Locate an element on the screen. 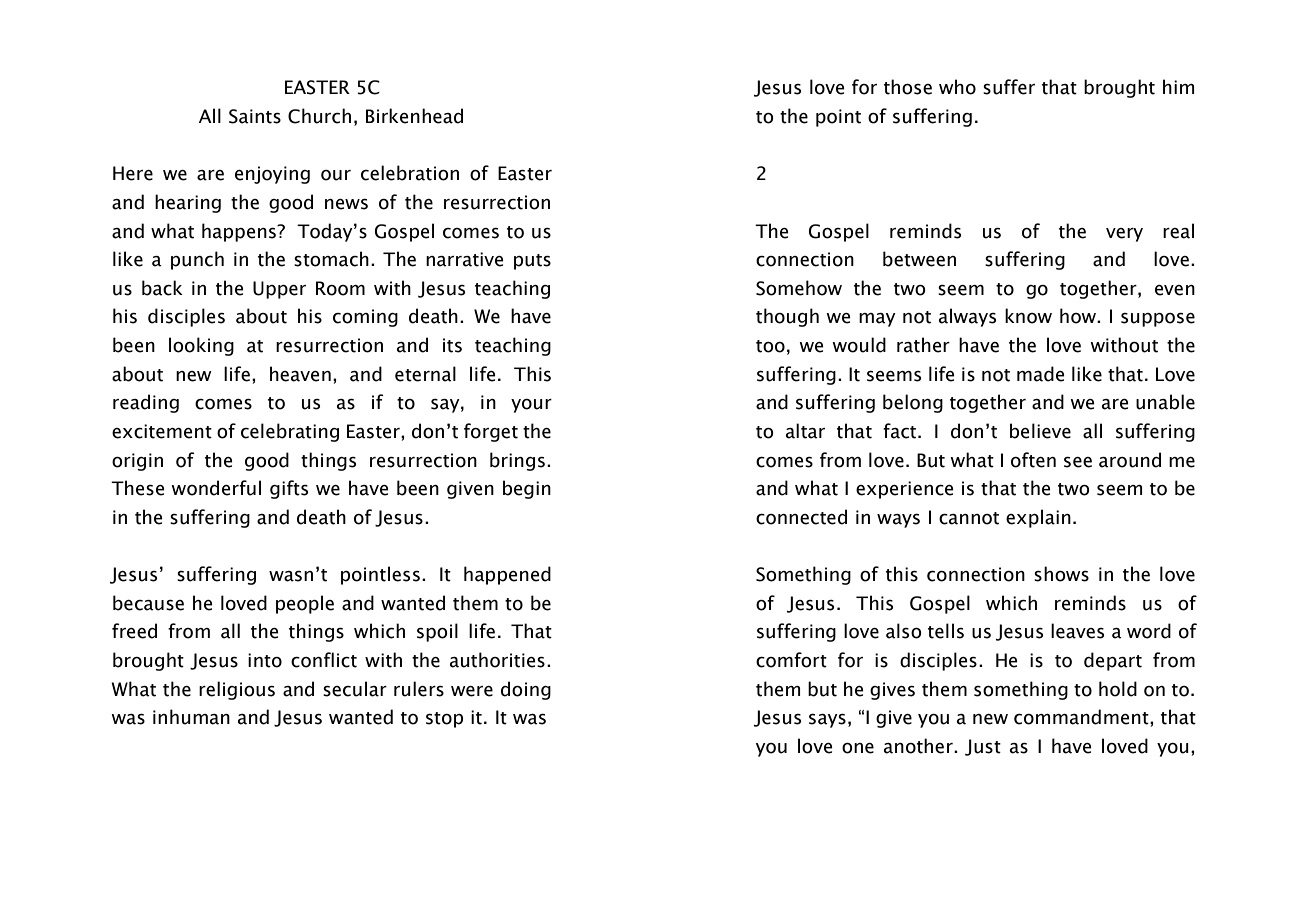 This screenshot has height=924, width=1308. inhuman is located at coordinates (191, 717).
